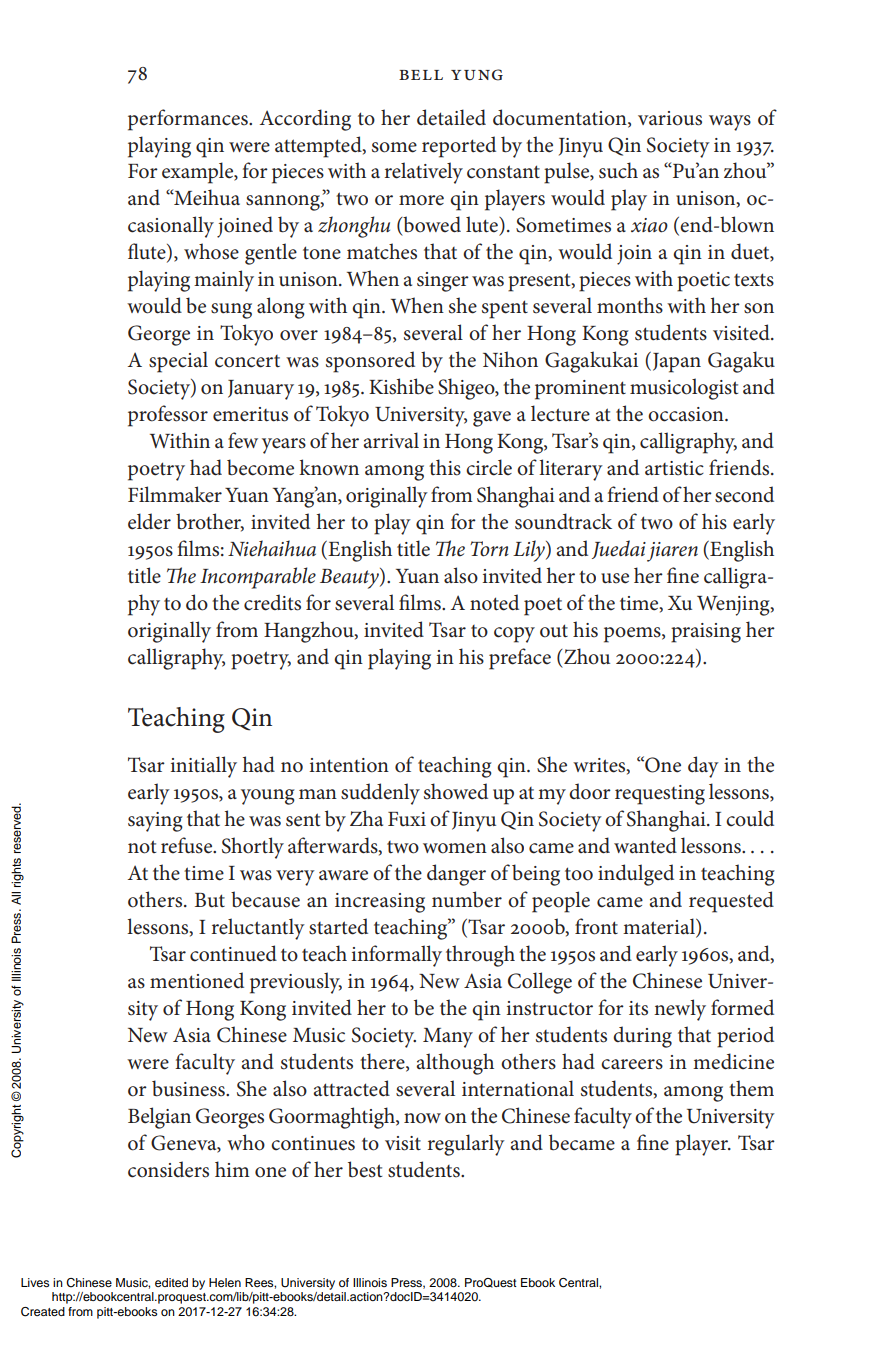  What do you see at coordinates (687, 414) in the document?
I see `occasion` at bounding box center [687, 414].
